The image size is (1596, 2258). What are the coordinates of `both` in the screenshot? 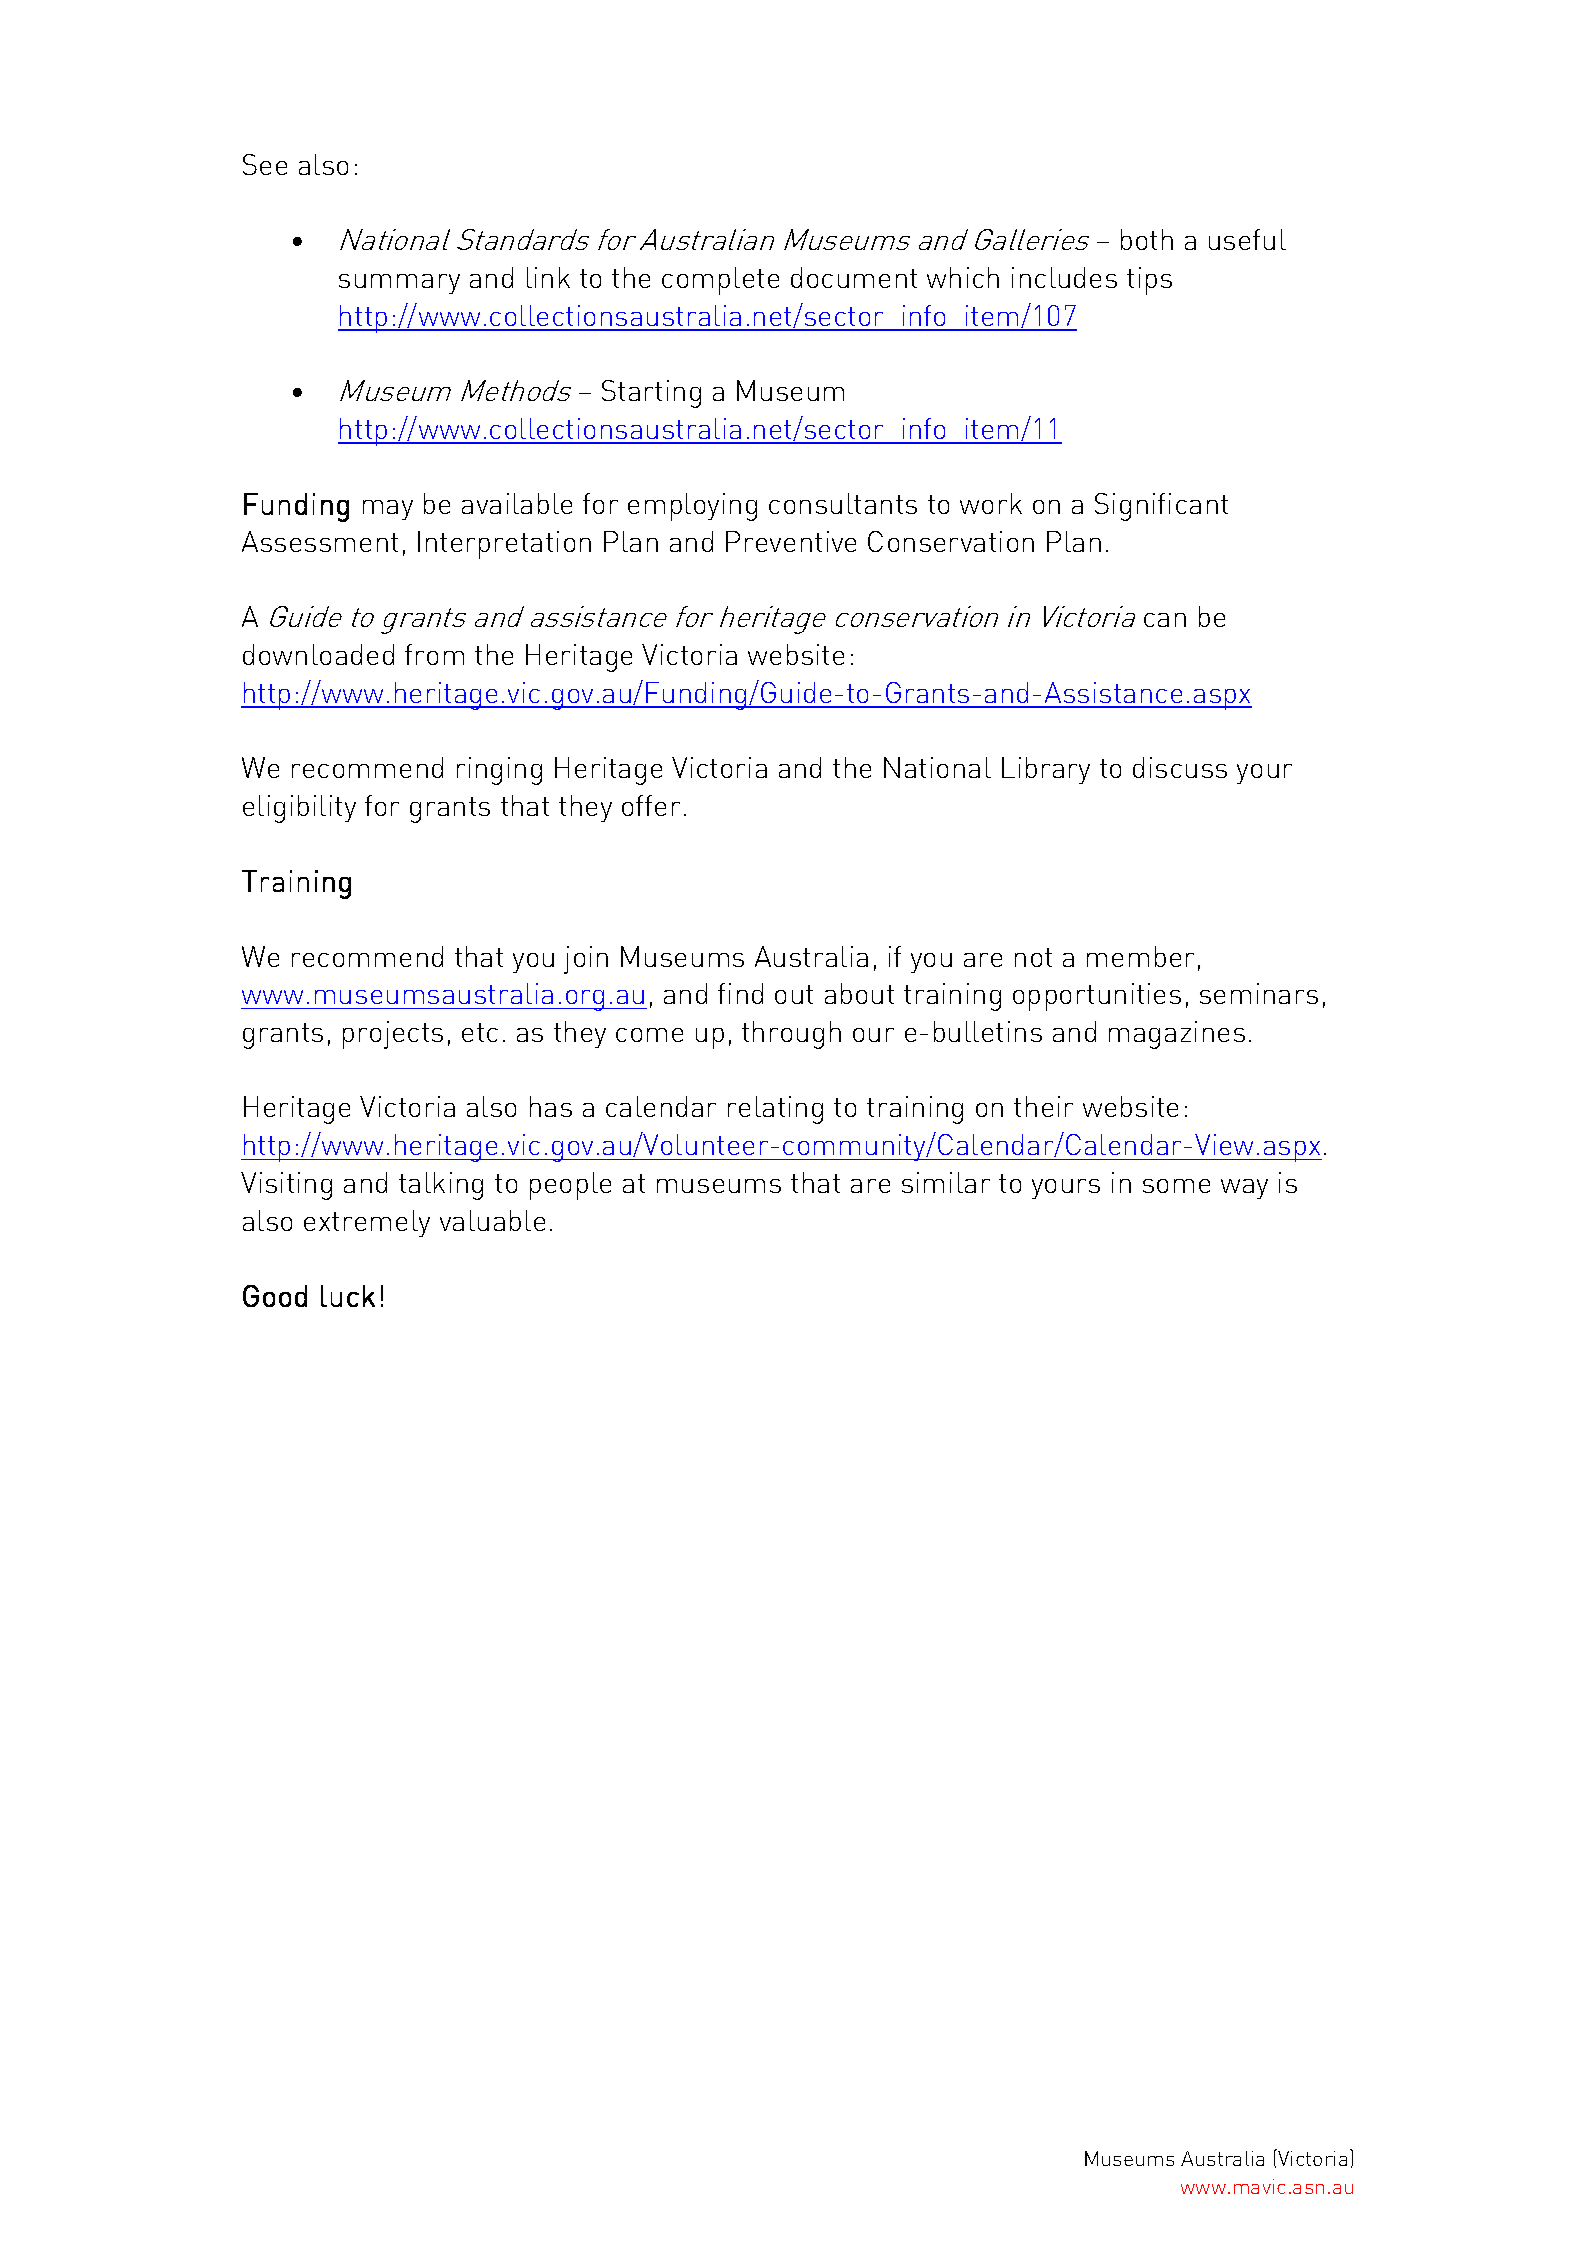 It's located at (1147, 239).
